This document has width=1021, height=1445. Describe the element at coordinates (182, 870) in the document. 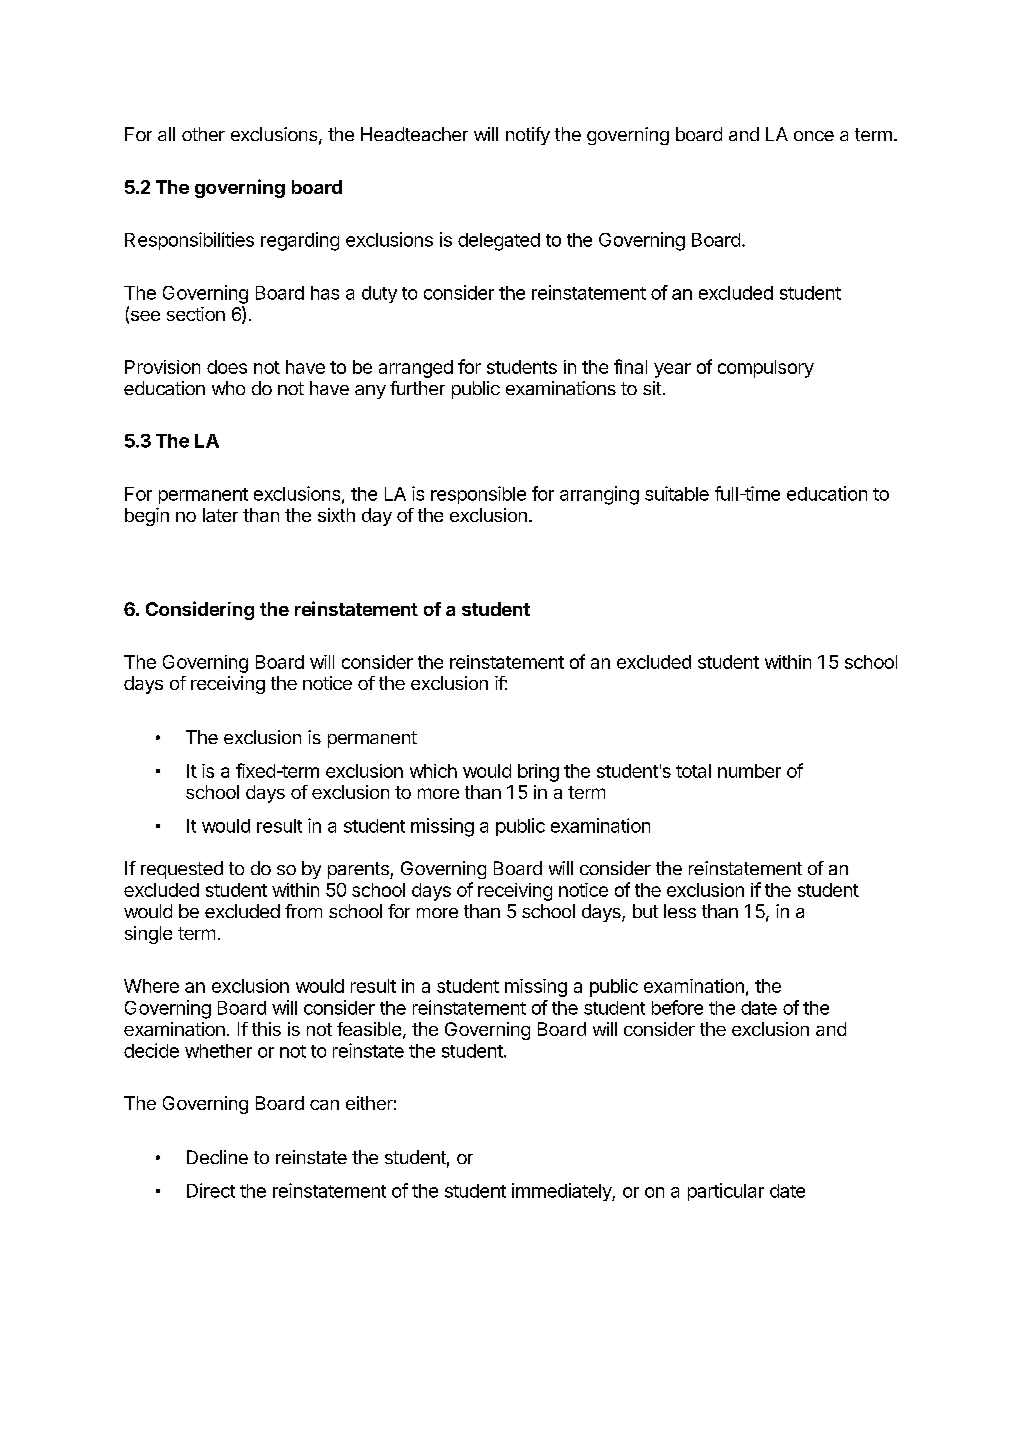

I see `requested` at that location.
